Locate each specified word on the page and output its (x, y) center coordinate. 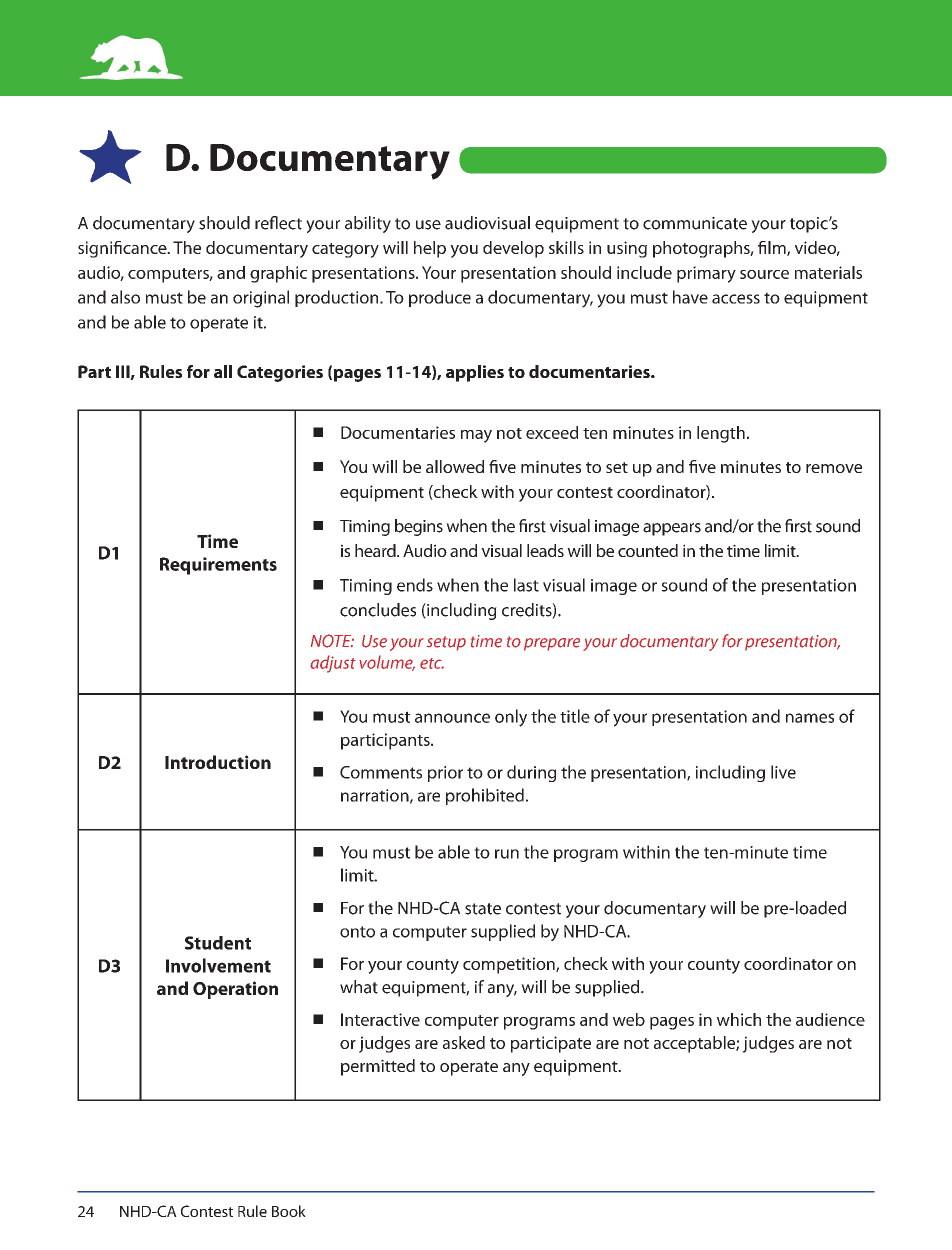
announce (452, 718)
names (810, 718)
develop (513, 249)
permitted (378, 1067)
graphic (278, 274)
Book (289, 1211)
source (764, 274)
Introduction (218, 762)
